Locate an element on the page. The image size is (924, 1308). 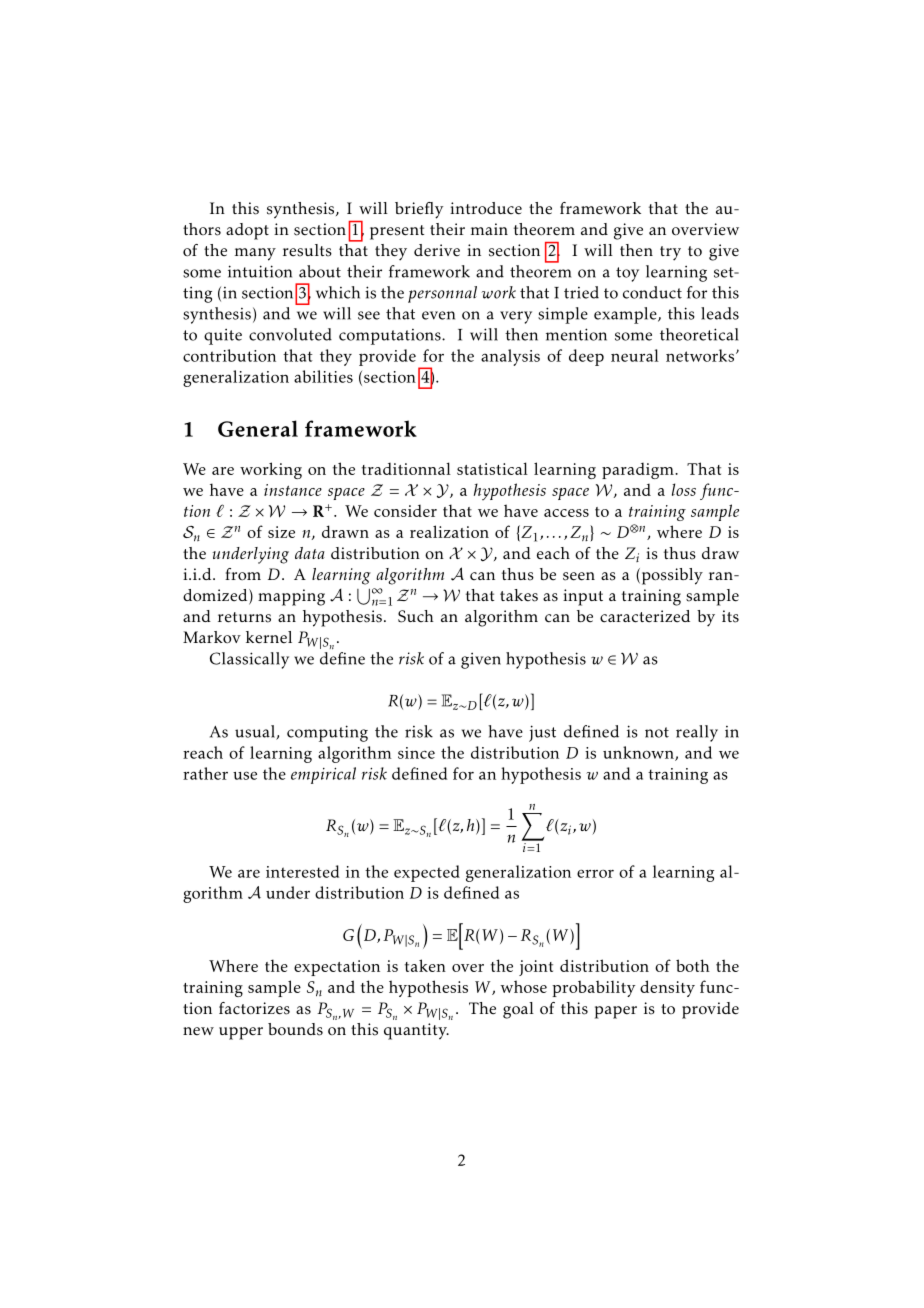
upper is located at coordinates (241, 1033).
